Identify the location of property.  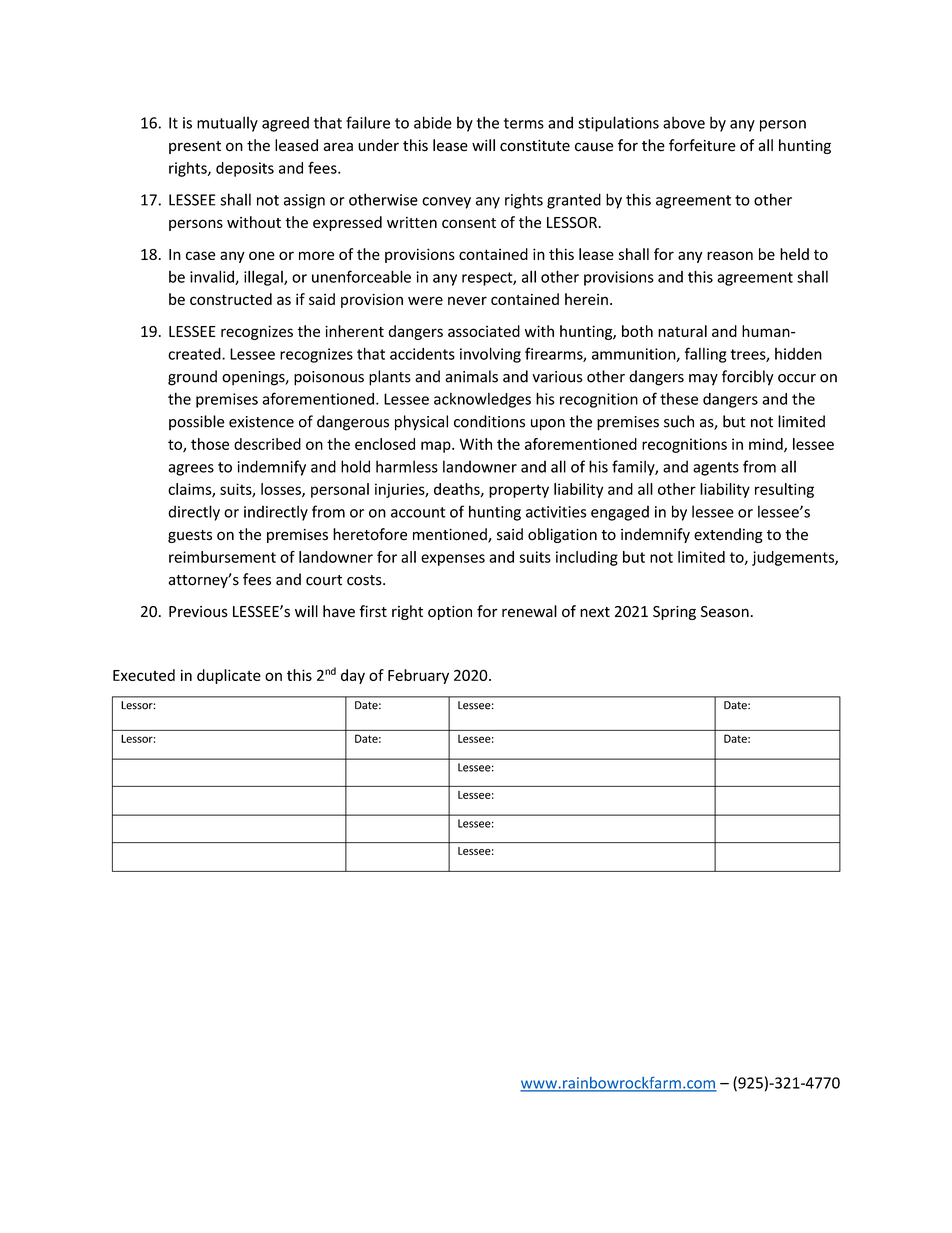
(519, 491).
